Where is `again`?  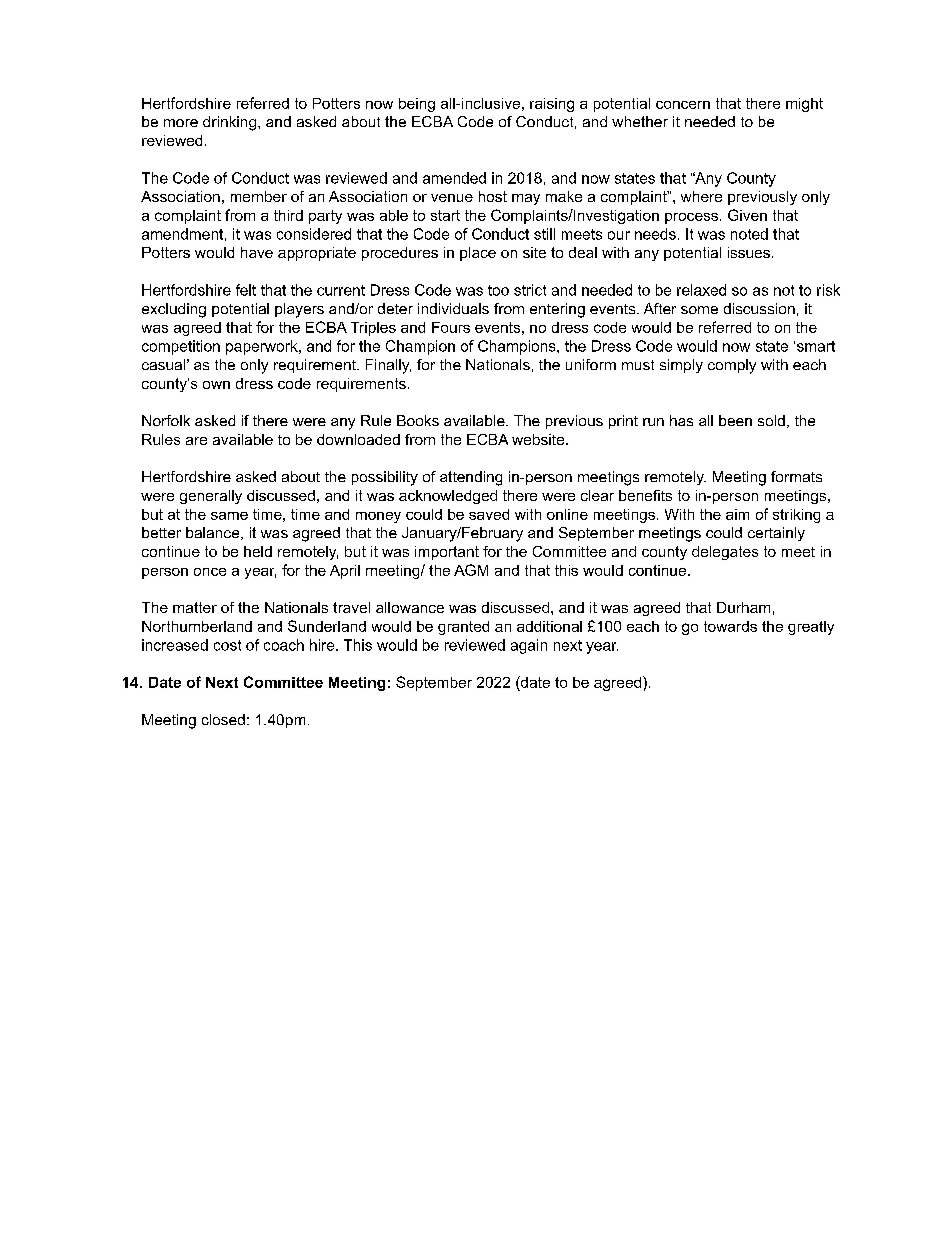
again is located at coordinates (529, 646).
